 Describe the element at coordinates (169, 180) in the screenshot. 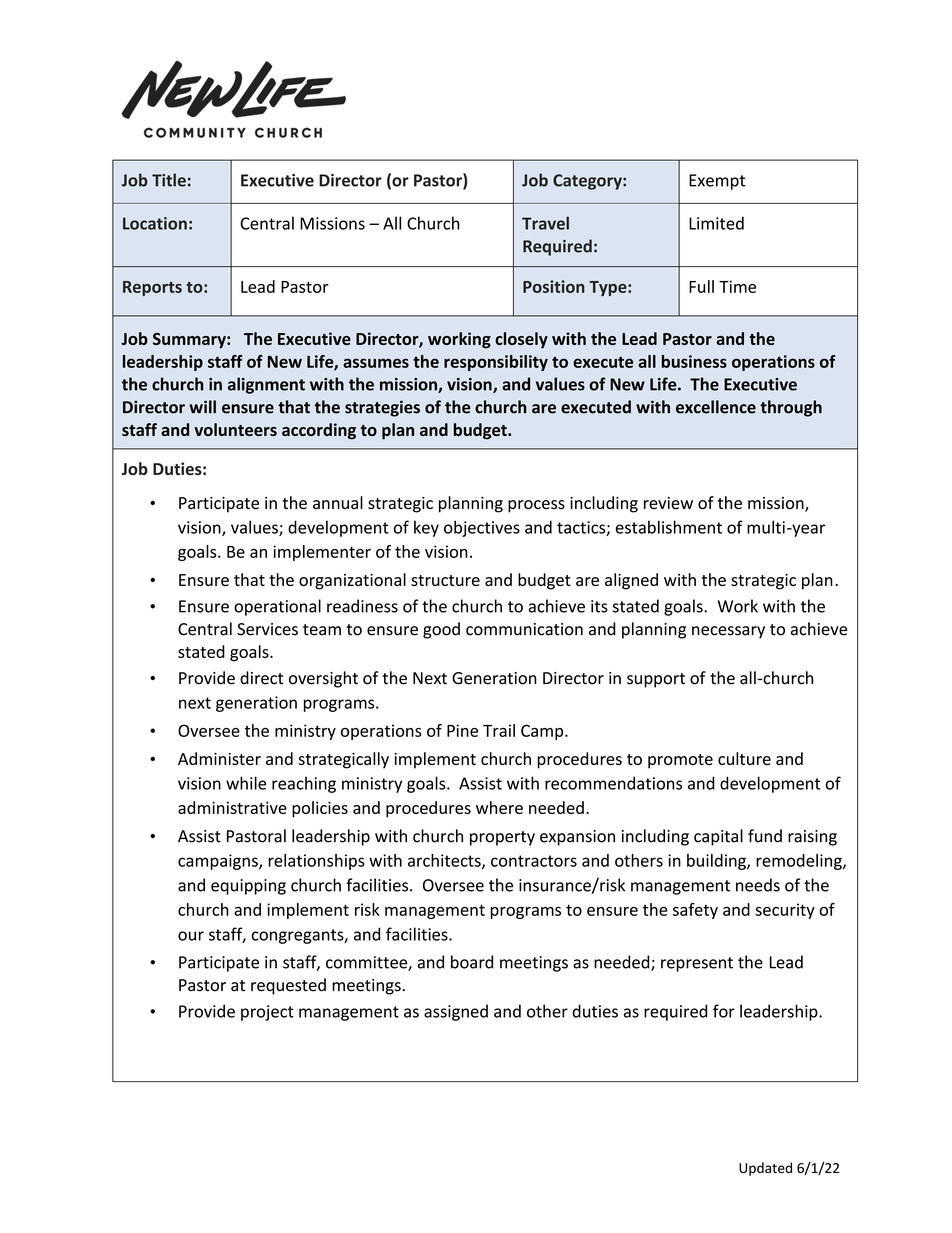

I see `Title` at that location.
